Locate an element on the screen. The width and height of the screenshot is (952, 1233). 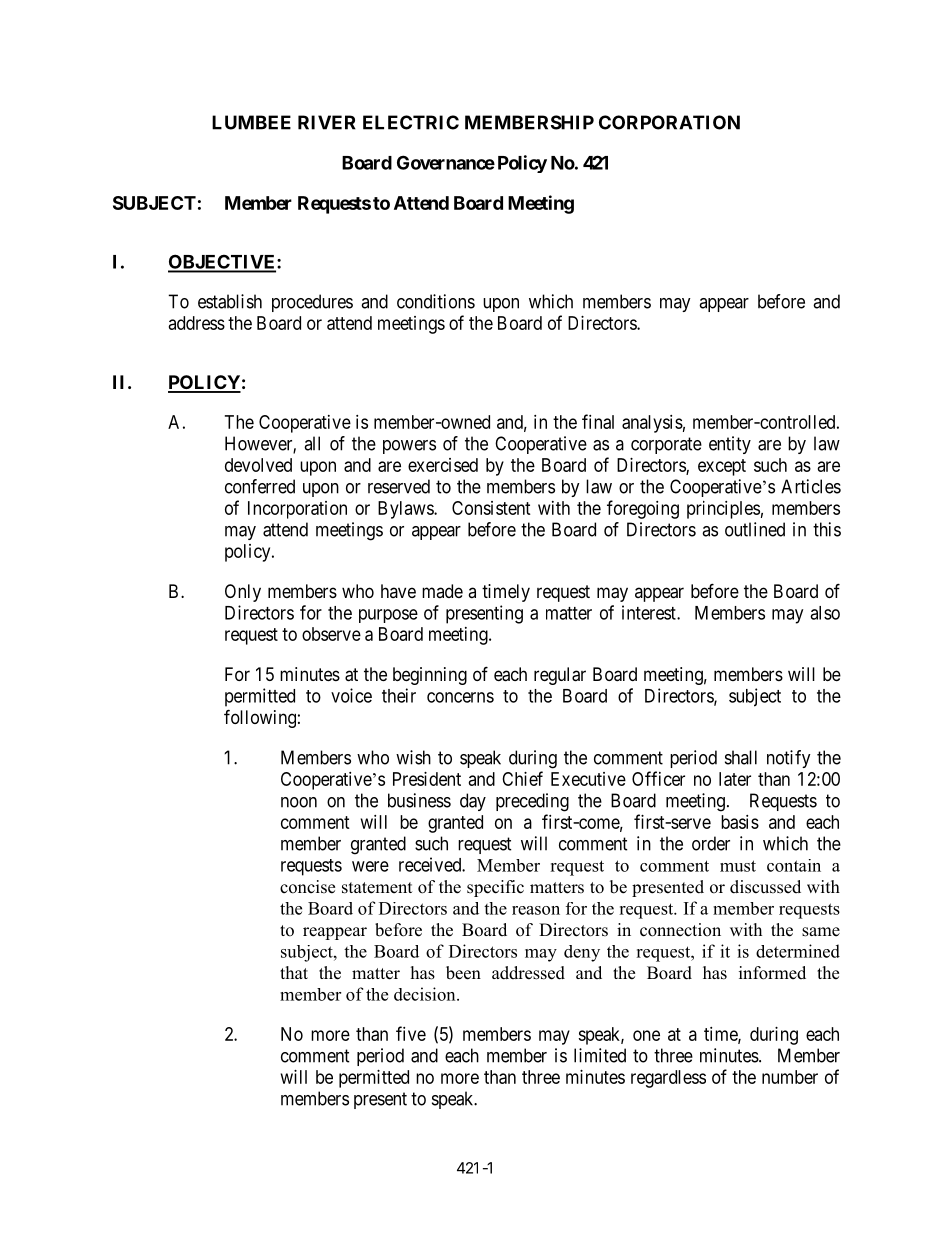
analysis is located at coordinates (652, 424).
